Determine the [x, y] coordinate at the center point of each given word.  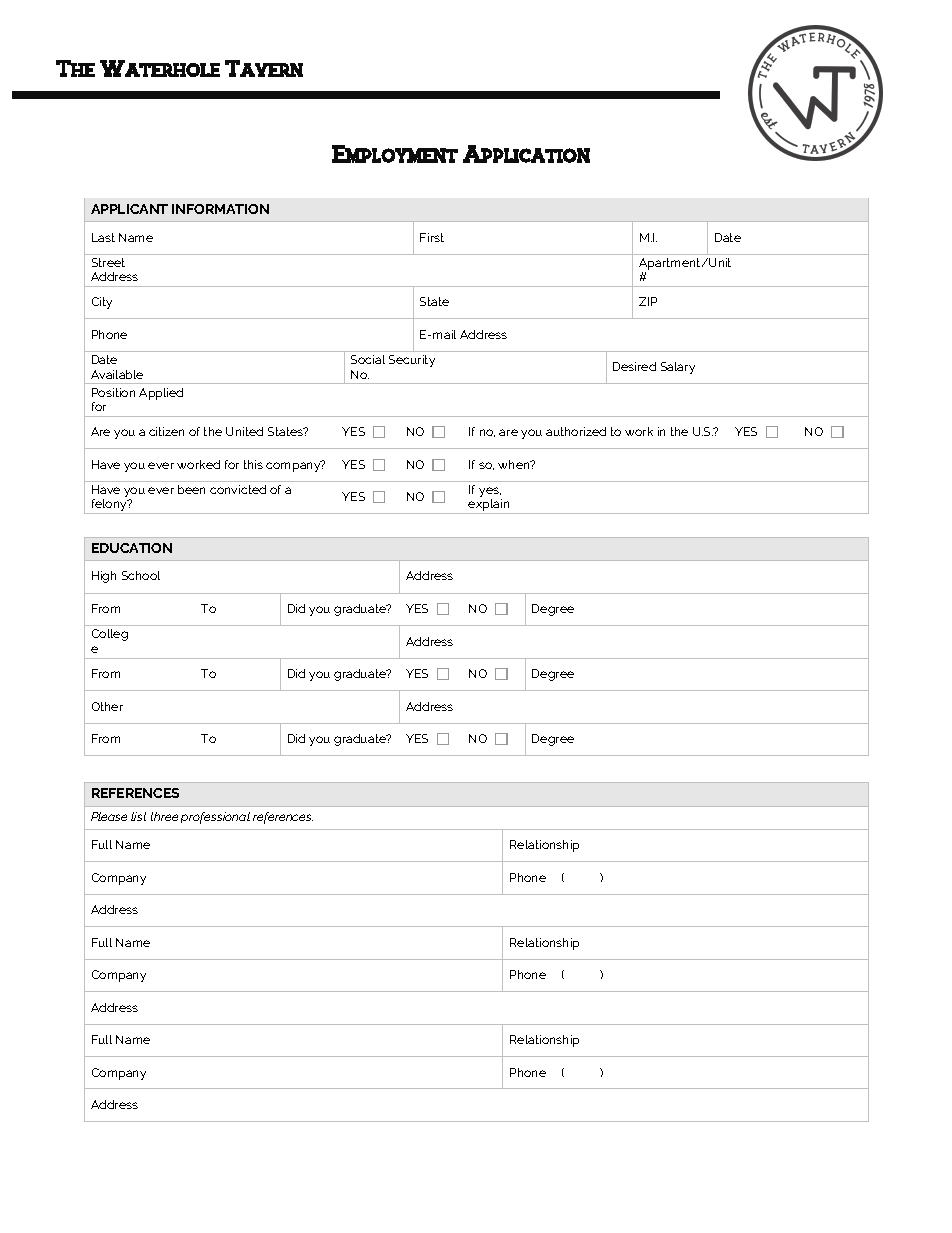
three [164, 816]
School [141, 575]
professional [215, 818]
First [432, 237]
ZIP [648, 301]
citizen [166, 431]
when [515, 464]
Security [412, 361]
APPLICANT [129, 209]
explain [489, 506]
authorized [576, 431]
